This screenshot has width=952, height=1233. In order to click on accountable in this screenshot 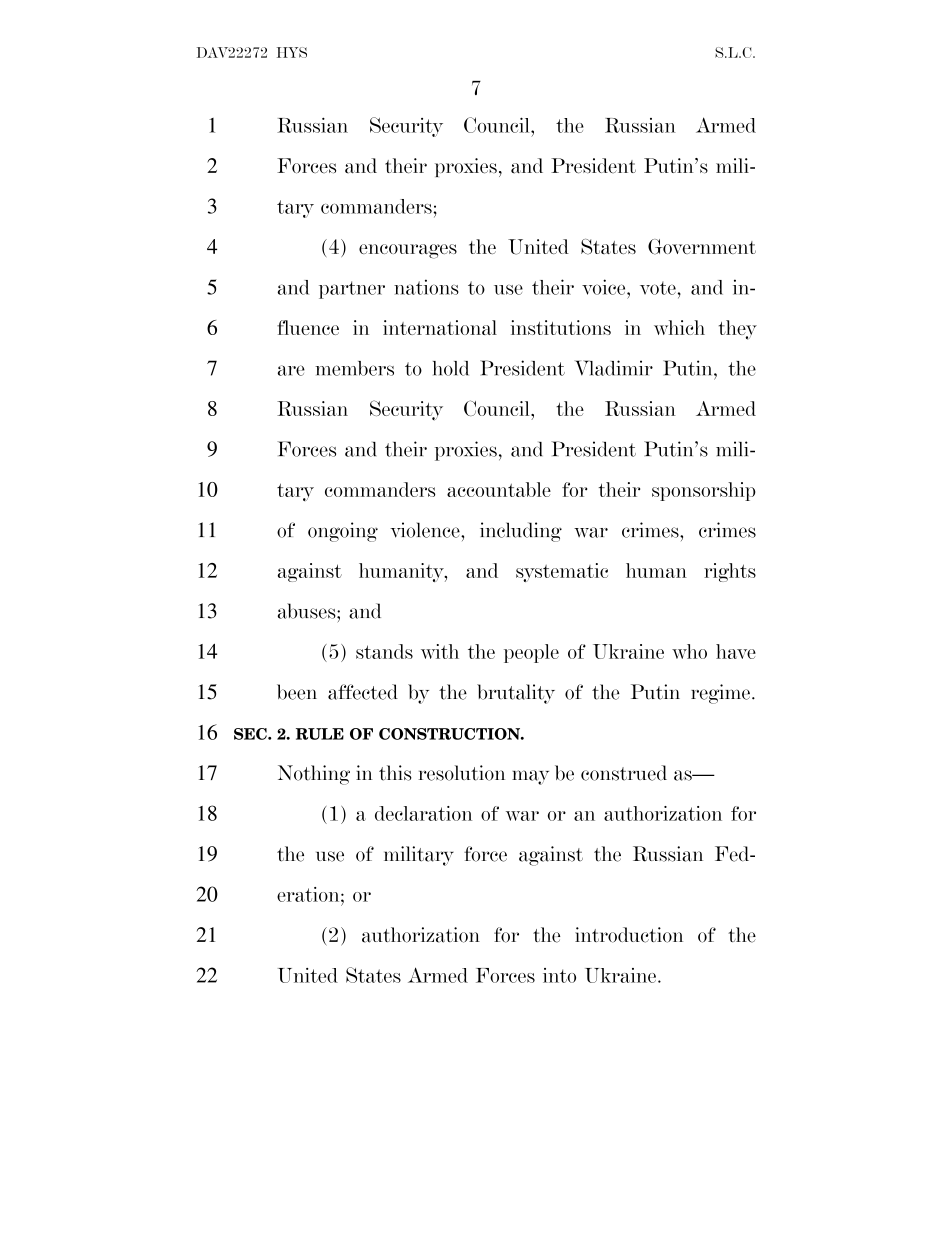, I will do `click(499, 489)`.
